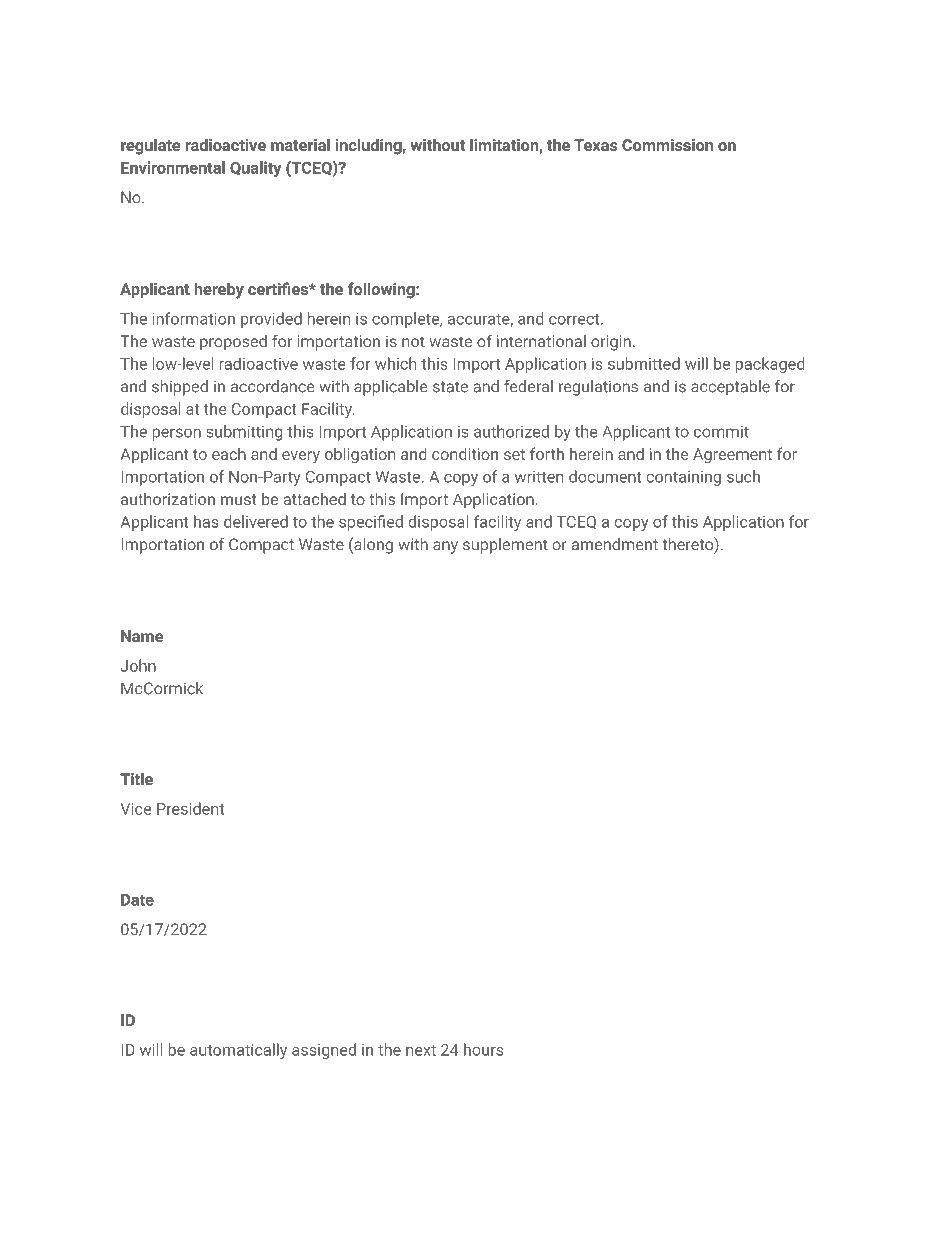 This screenshot has width=952, height=1233. What do you see at coordinates (324, 1051) in the screenshot?
I see `assigned` at bounding box center [324, 1051].
